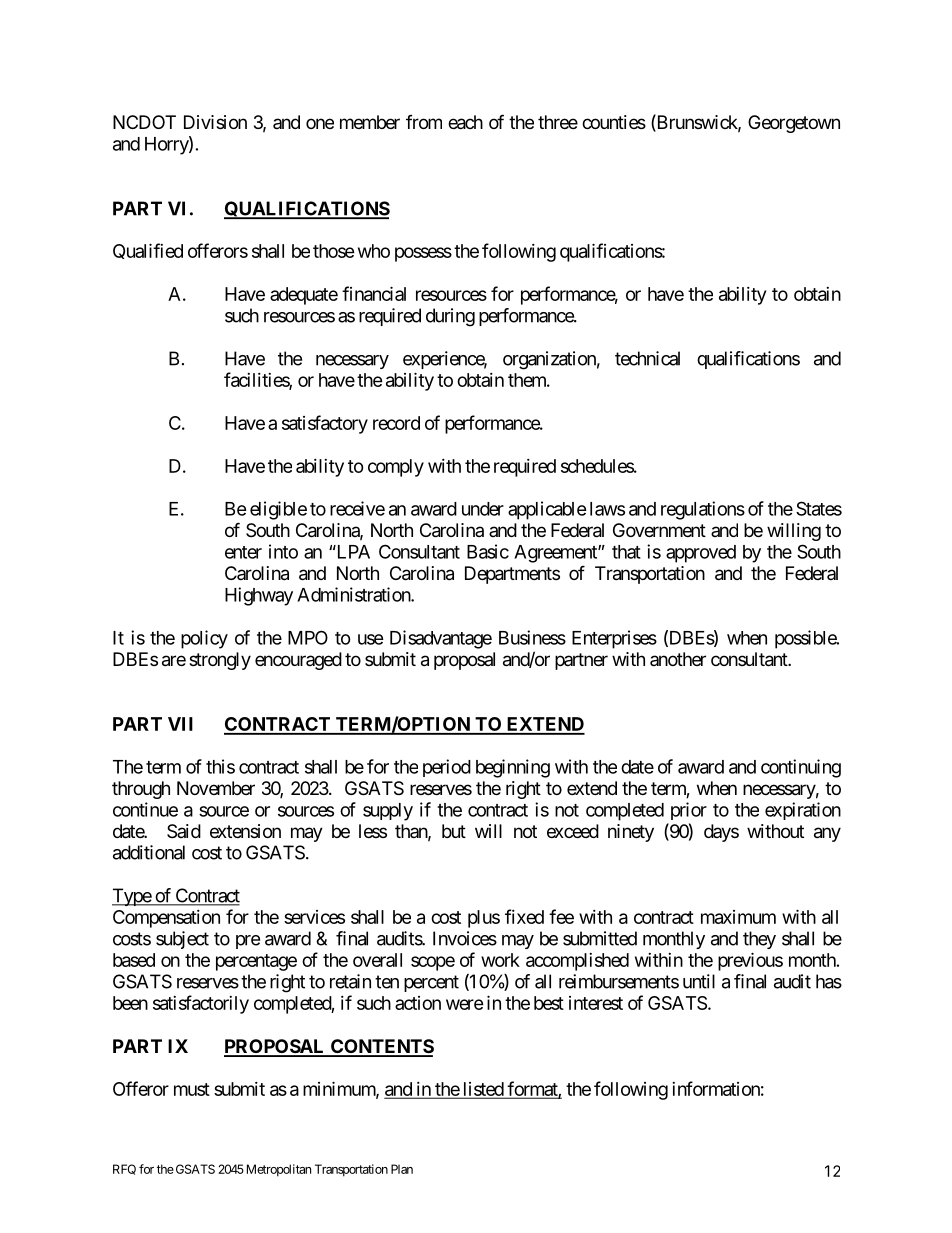  Describe the element at coordinates (794, 124) in the page. I see `Georgetown` at that location.
